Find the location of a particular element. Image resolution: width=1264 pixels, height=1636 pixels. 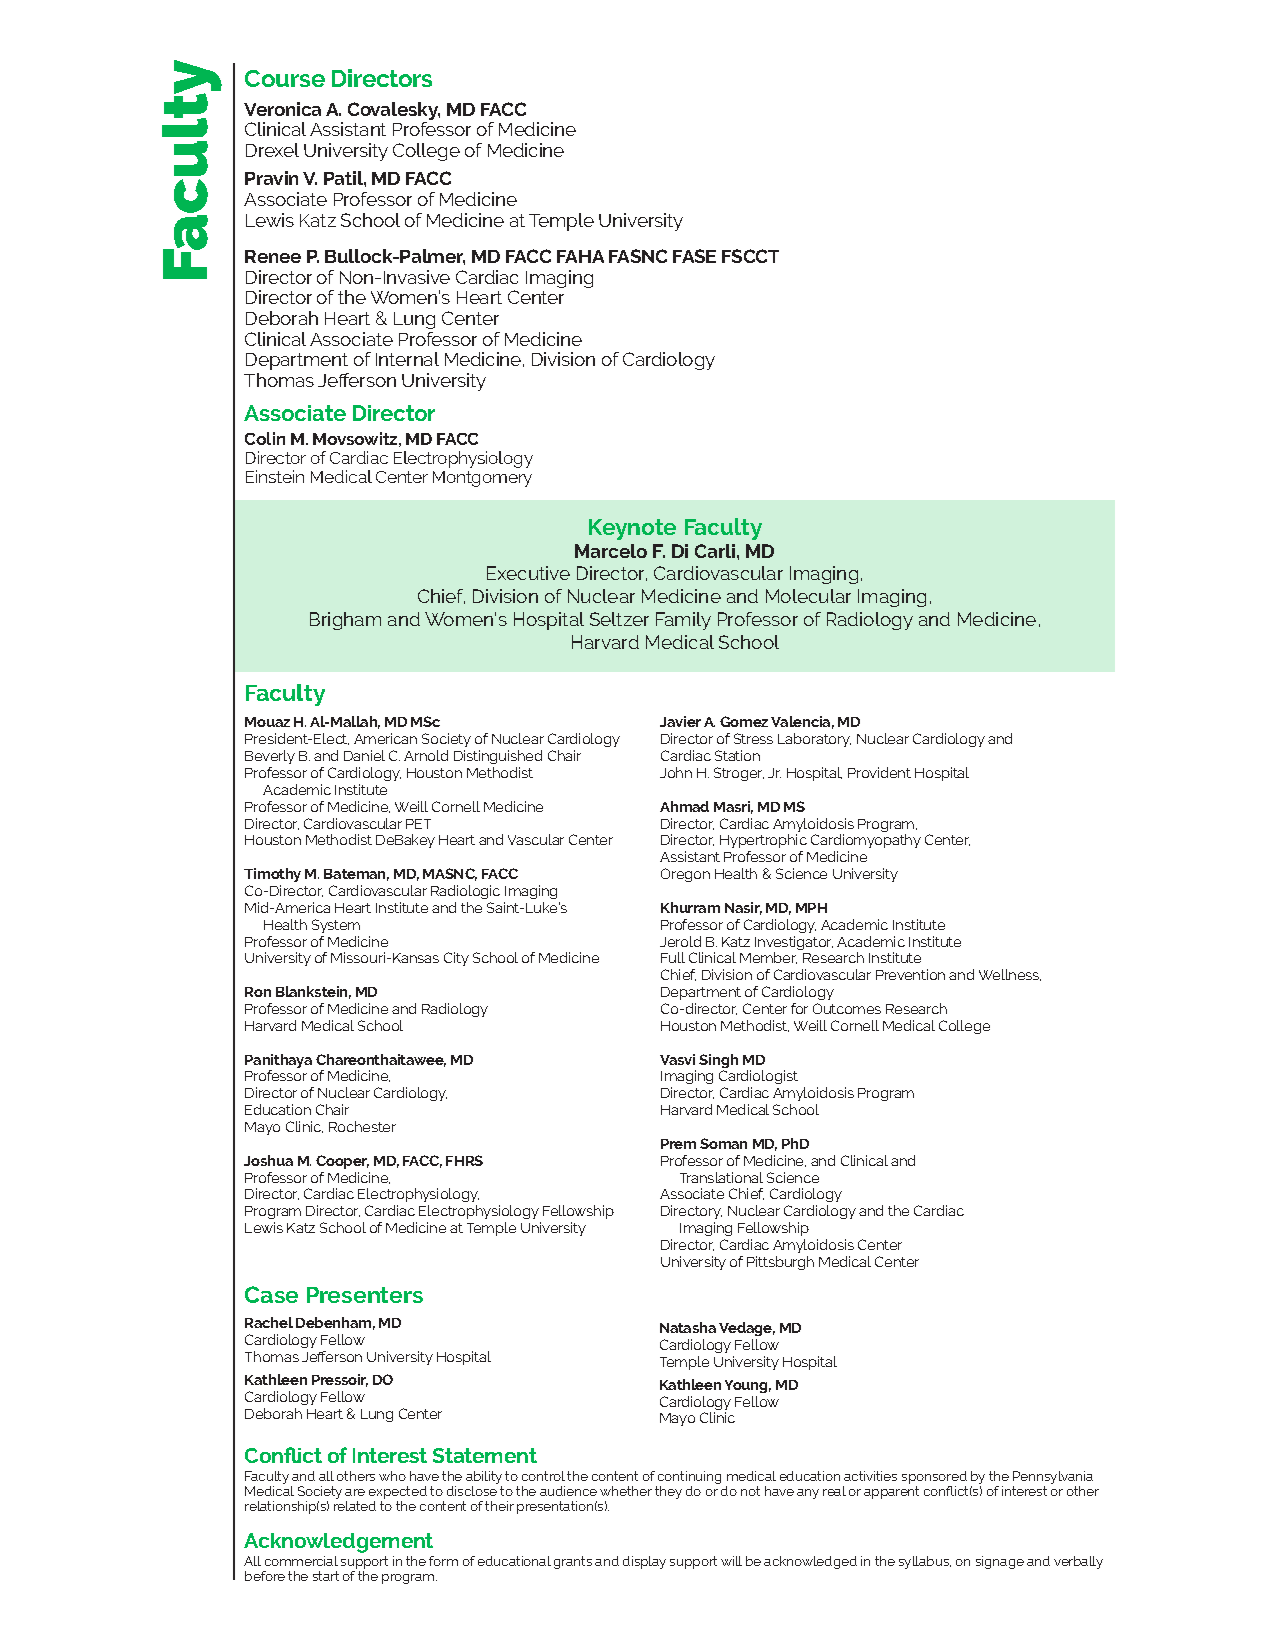

they is located at coordinates (668, 1492).
